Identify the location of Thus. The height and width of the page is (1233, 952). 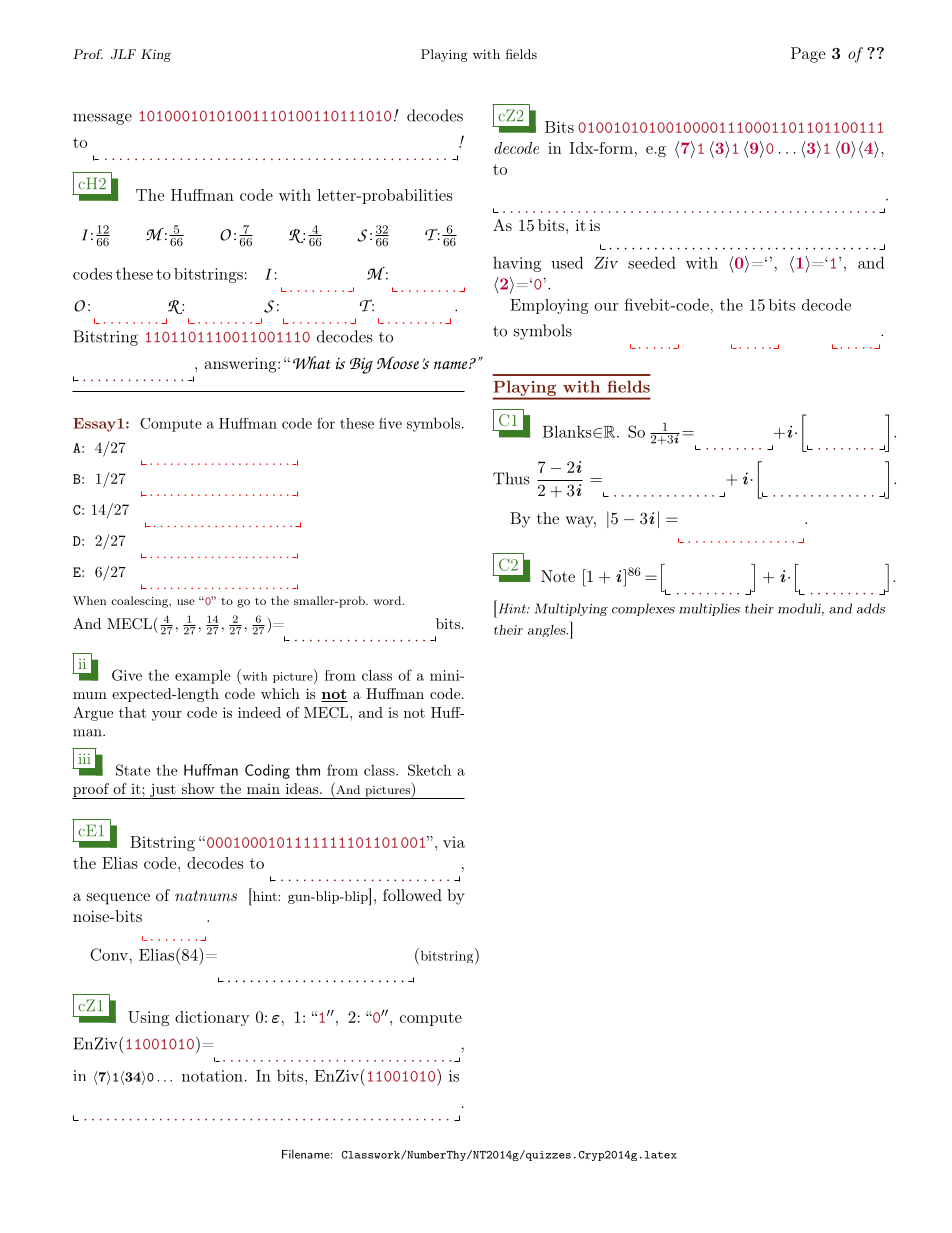
(511, 478).
